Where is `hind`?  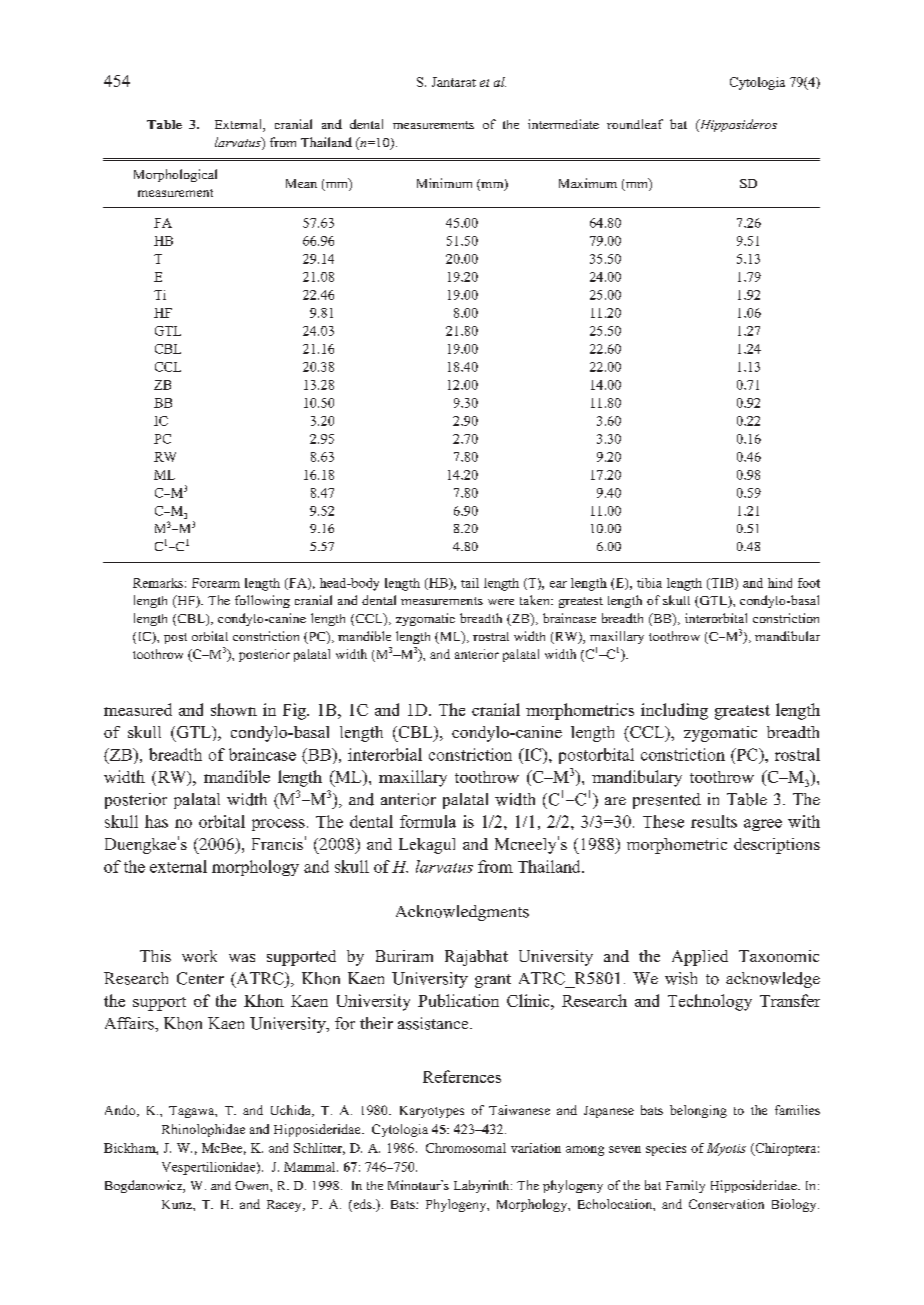
hind is located at coordinates (780, 583).
